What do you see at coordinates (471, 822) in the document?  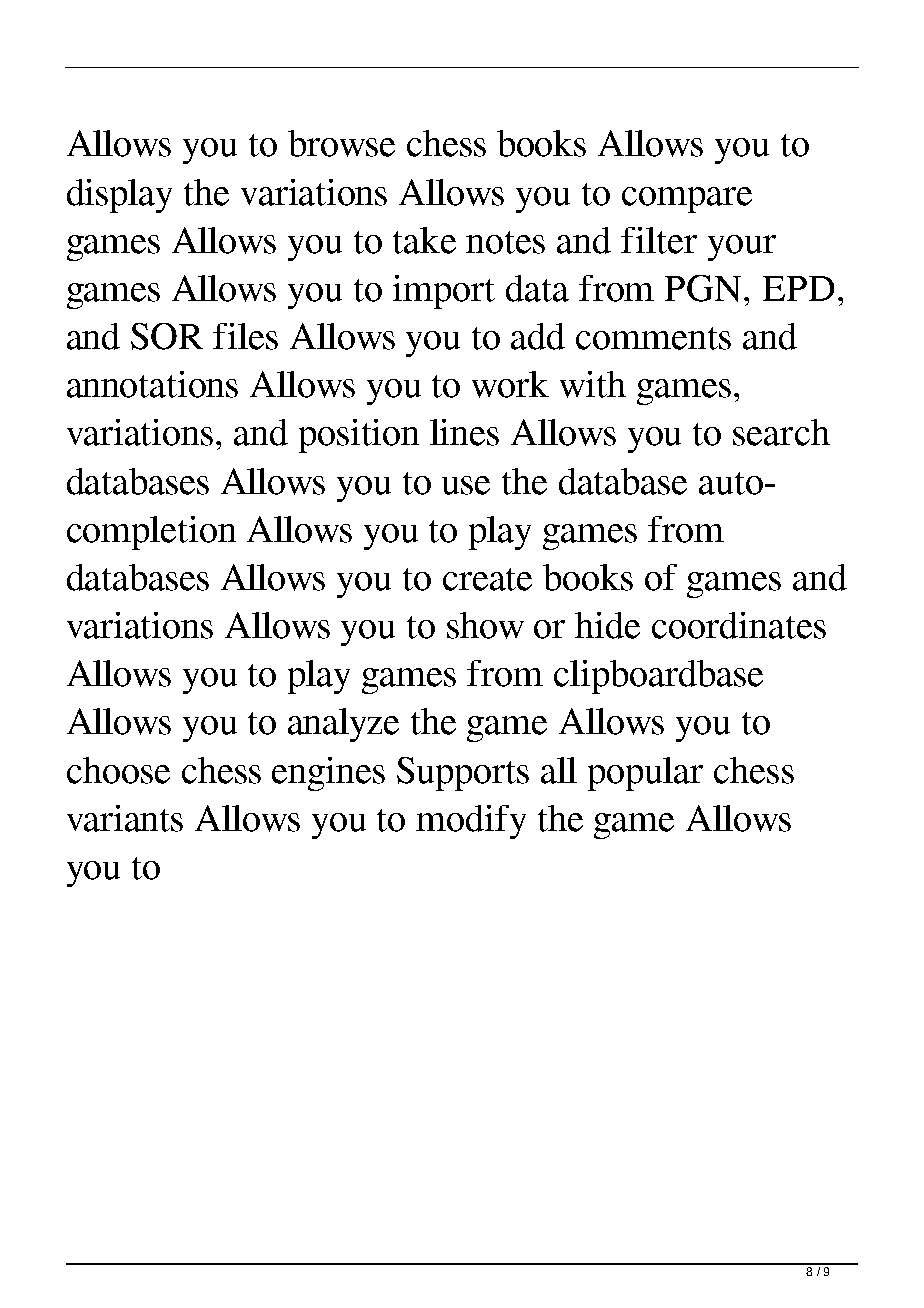 I see `modify` at bounding box center [471, 822].
